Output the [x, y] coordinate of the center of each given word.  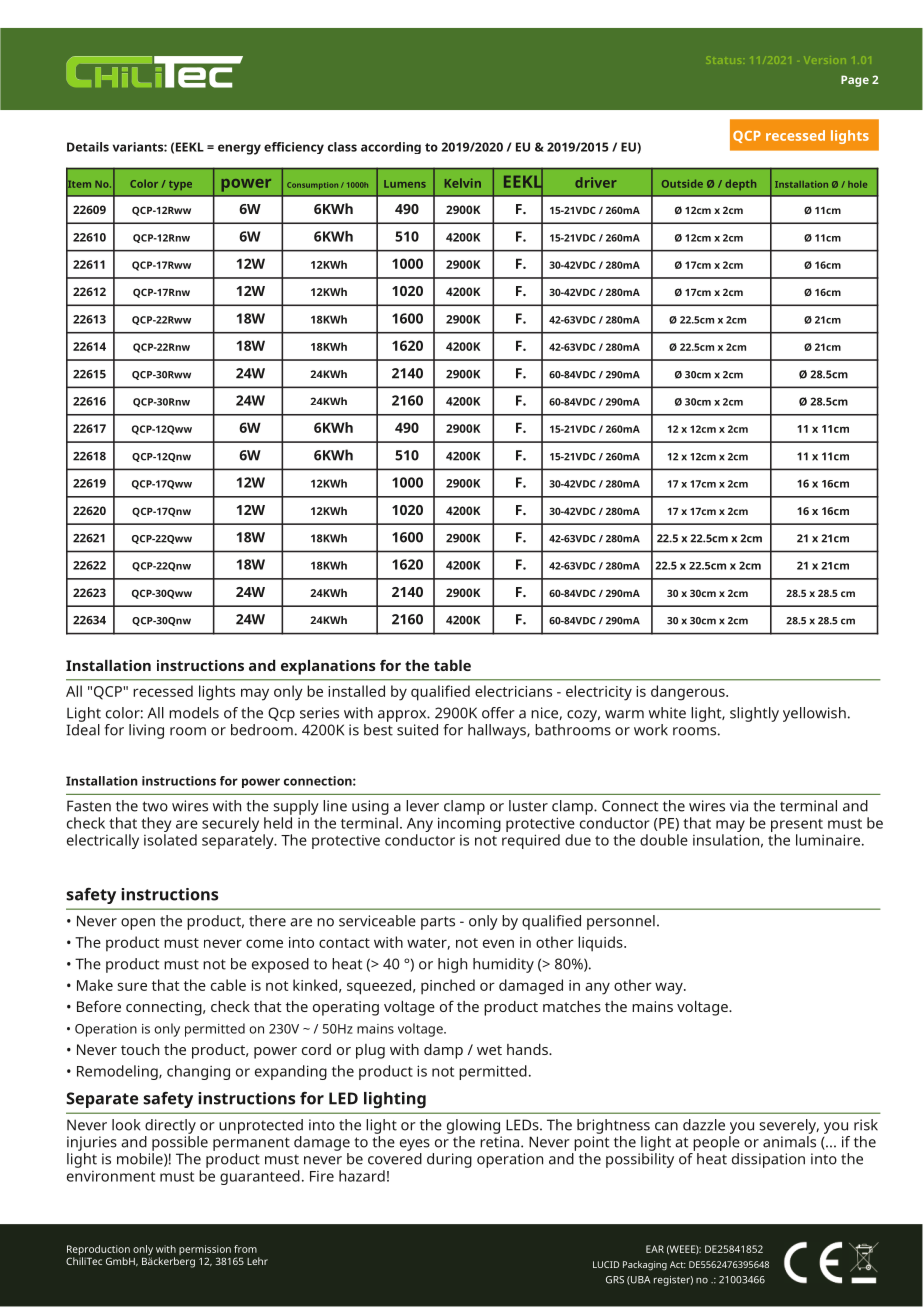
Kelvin [463, 183]
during [449, 1160]
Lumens [405, 184]
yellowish [814, 714]
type [180, 185]
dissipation [768, 1160]
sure [132, 986]
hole [857, 184]
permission [205, 1251]
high [452, 965]
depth [741, 185]
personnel [621, 922]
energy [239, 149]
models [194, 713]
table [452, 665]
